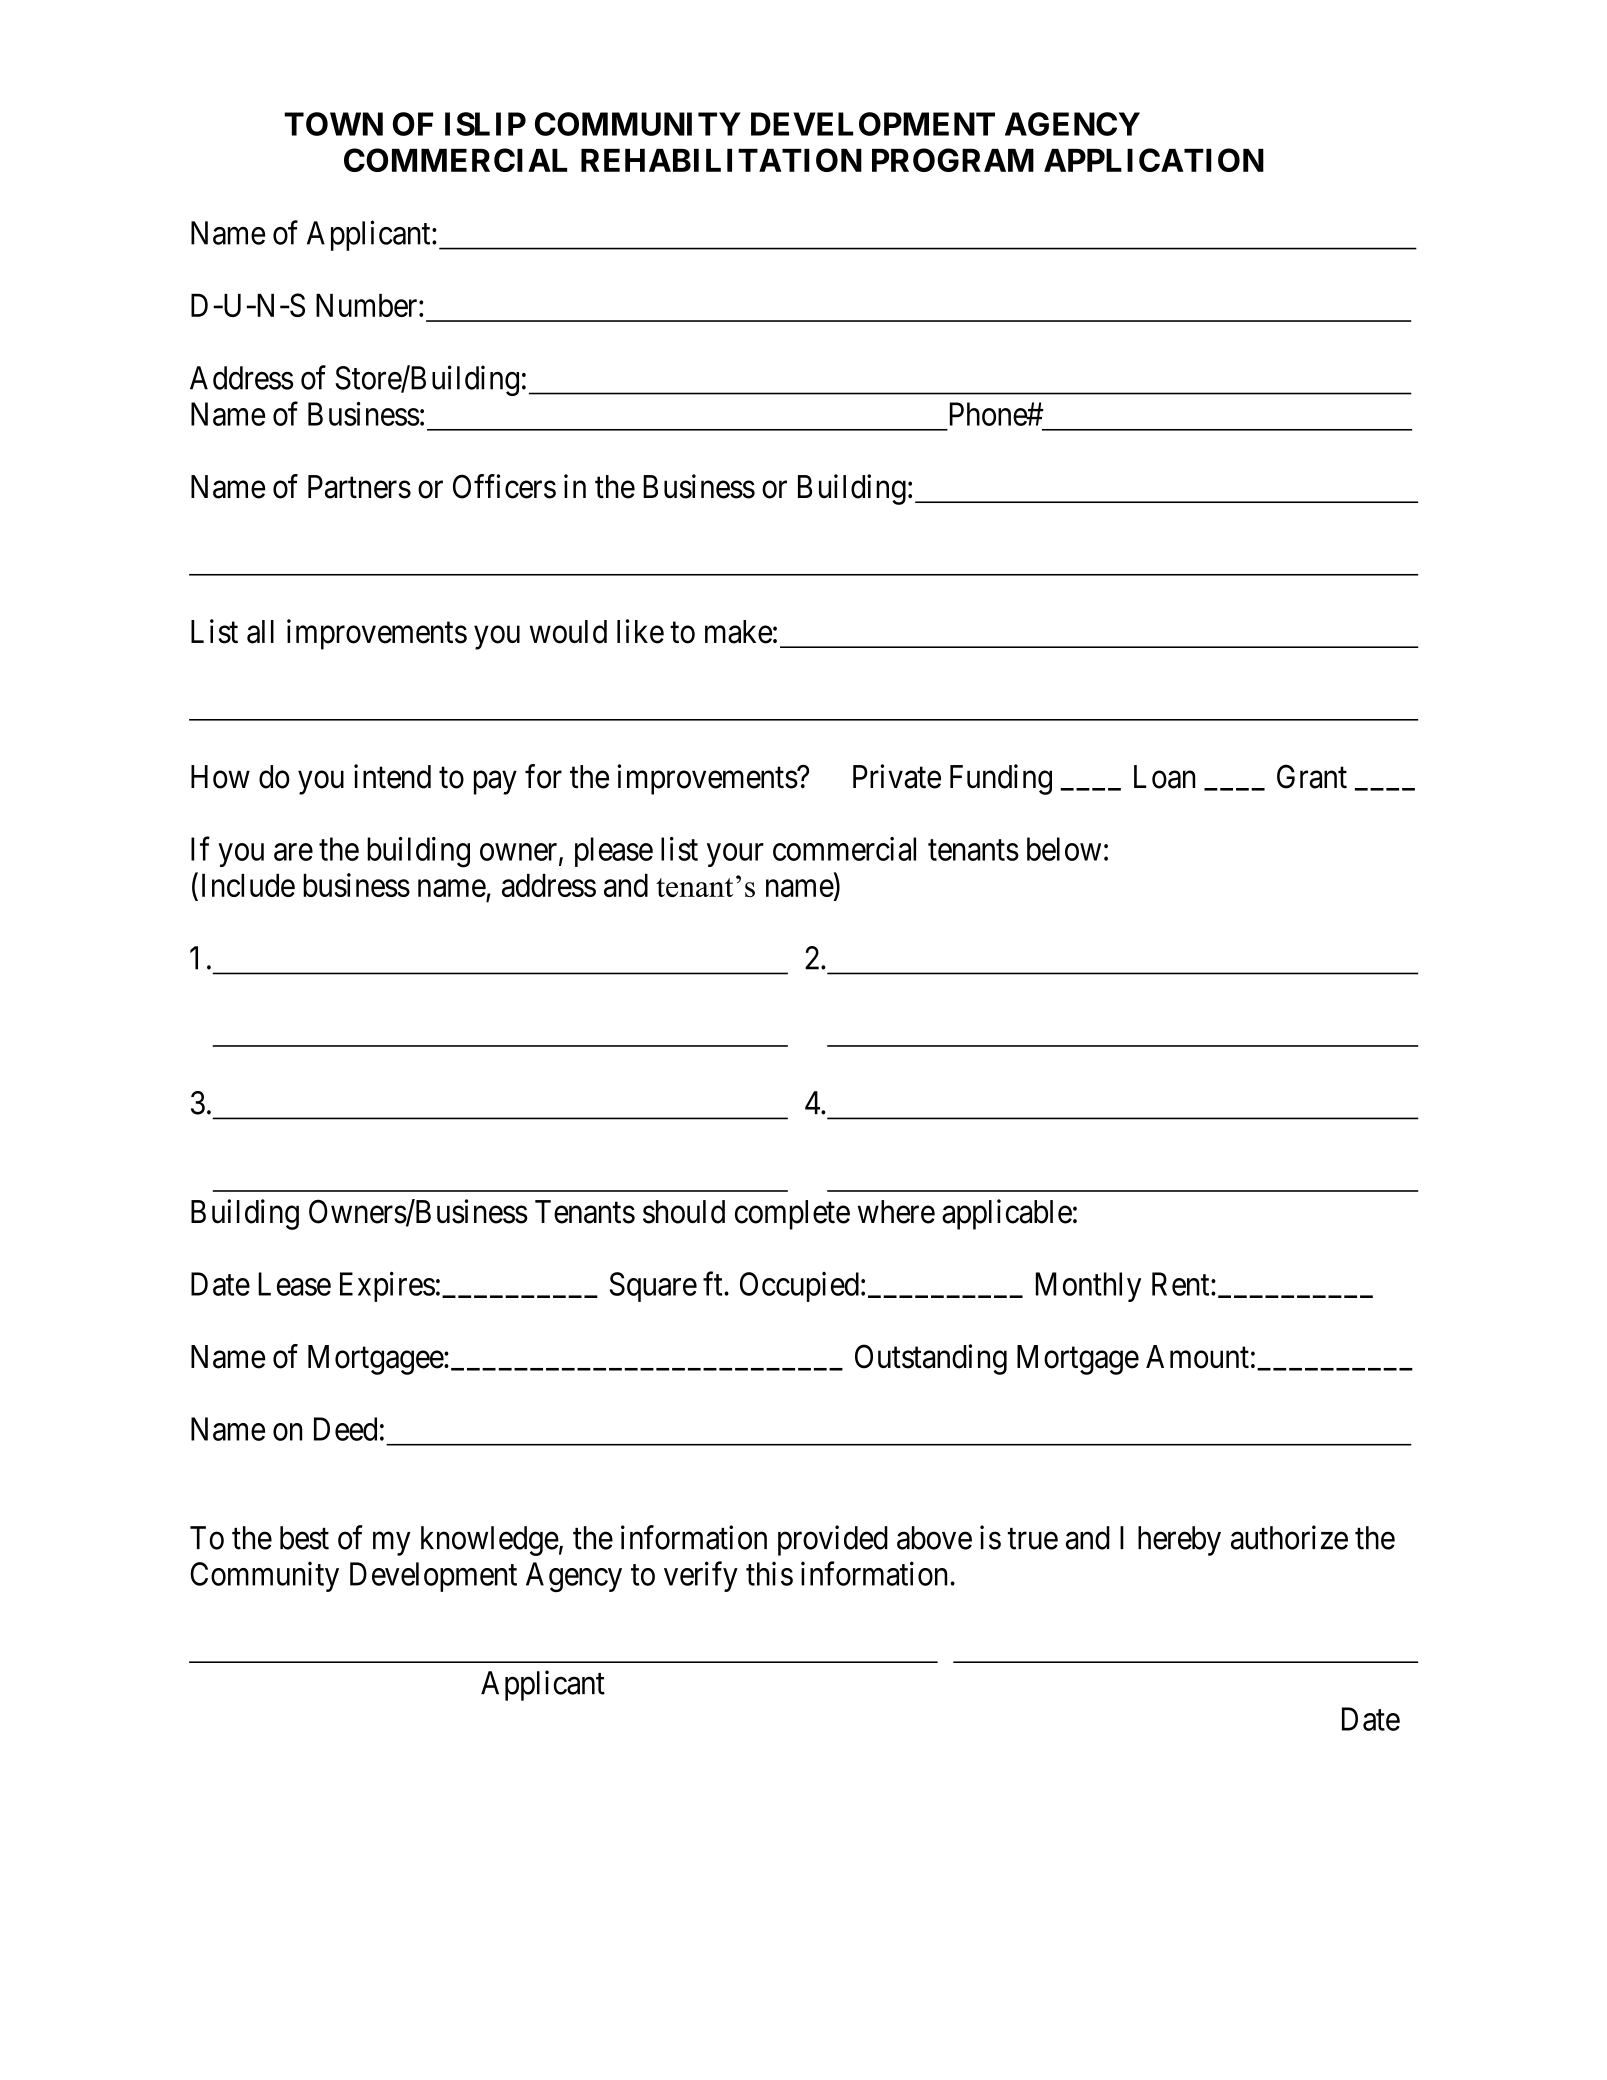  I want to click on REHABILITATION, so click(721, 160).
